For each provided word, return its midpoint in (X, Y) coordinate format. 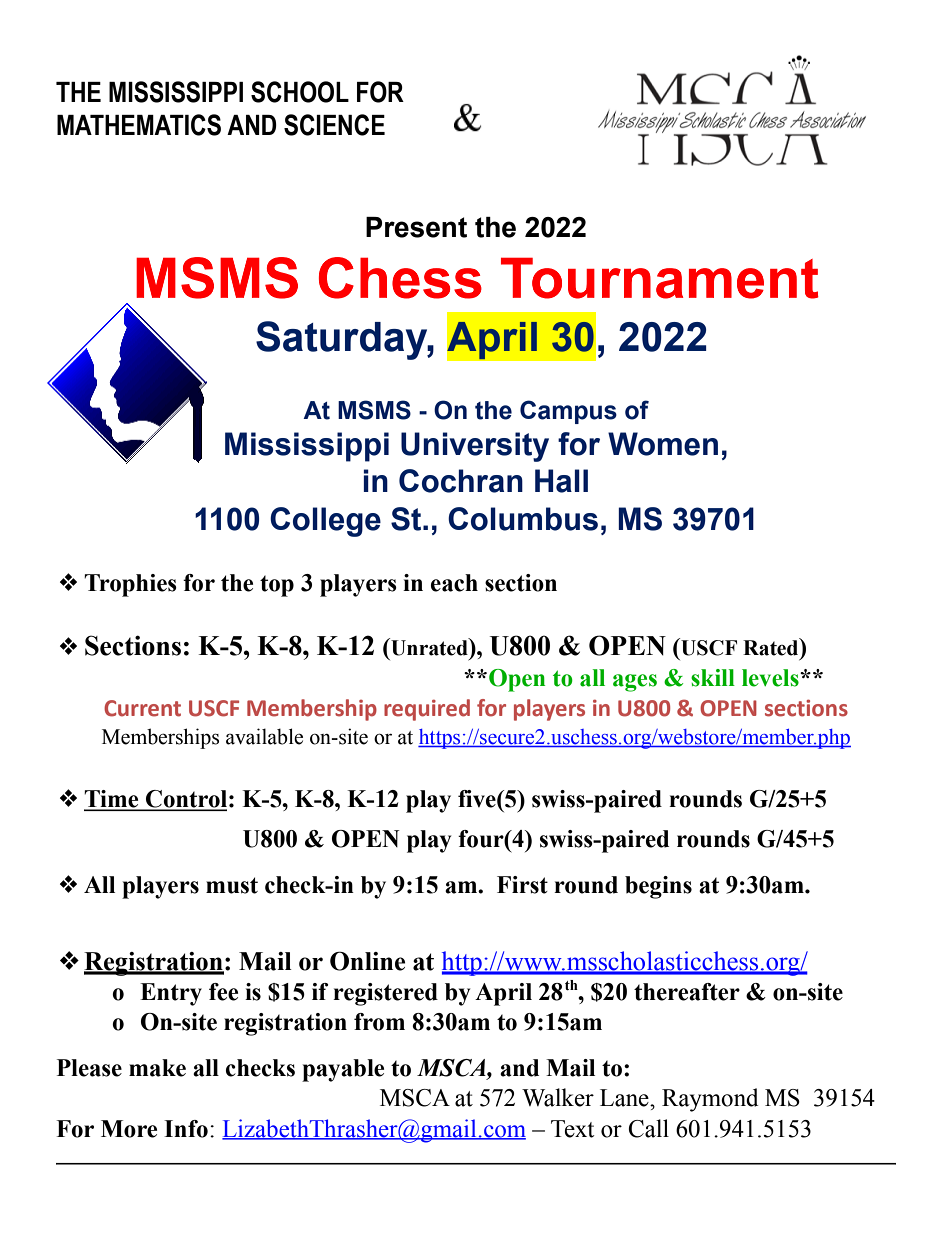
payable (343, 1070)
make (157, 1068)
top (277, 586)
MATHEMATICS (139, 125)
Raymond (710, 1100)
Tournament (660, 278)
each (454, 583)
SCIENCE (334, 125)
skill (713, 678)
